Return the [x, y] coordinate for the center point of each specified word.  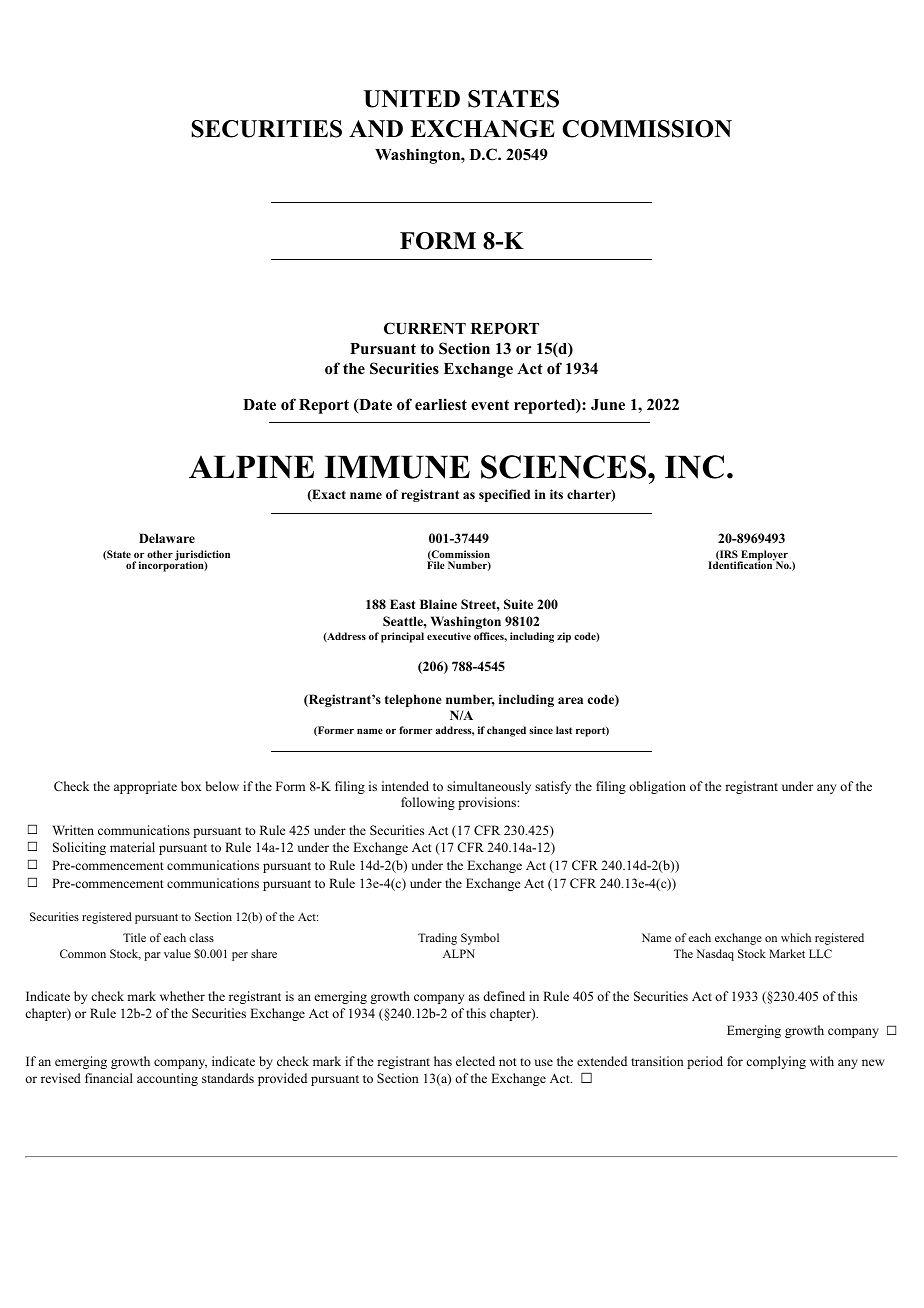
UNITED [412, 99]
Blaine [438, 604]
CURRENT [425, 328]
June [608, 405]
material [132, 847]
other [160, 554]
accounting [167, 1079]
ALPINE [251, 467]
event [490, 405]
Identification [741, 564]
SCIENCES [563, 467]
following [428, 803]
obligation [657, 787]
